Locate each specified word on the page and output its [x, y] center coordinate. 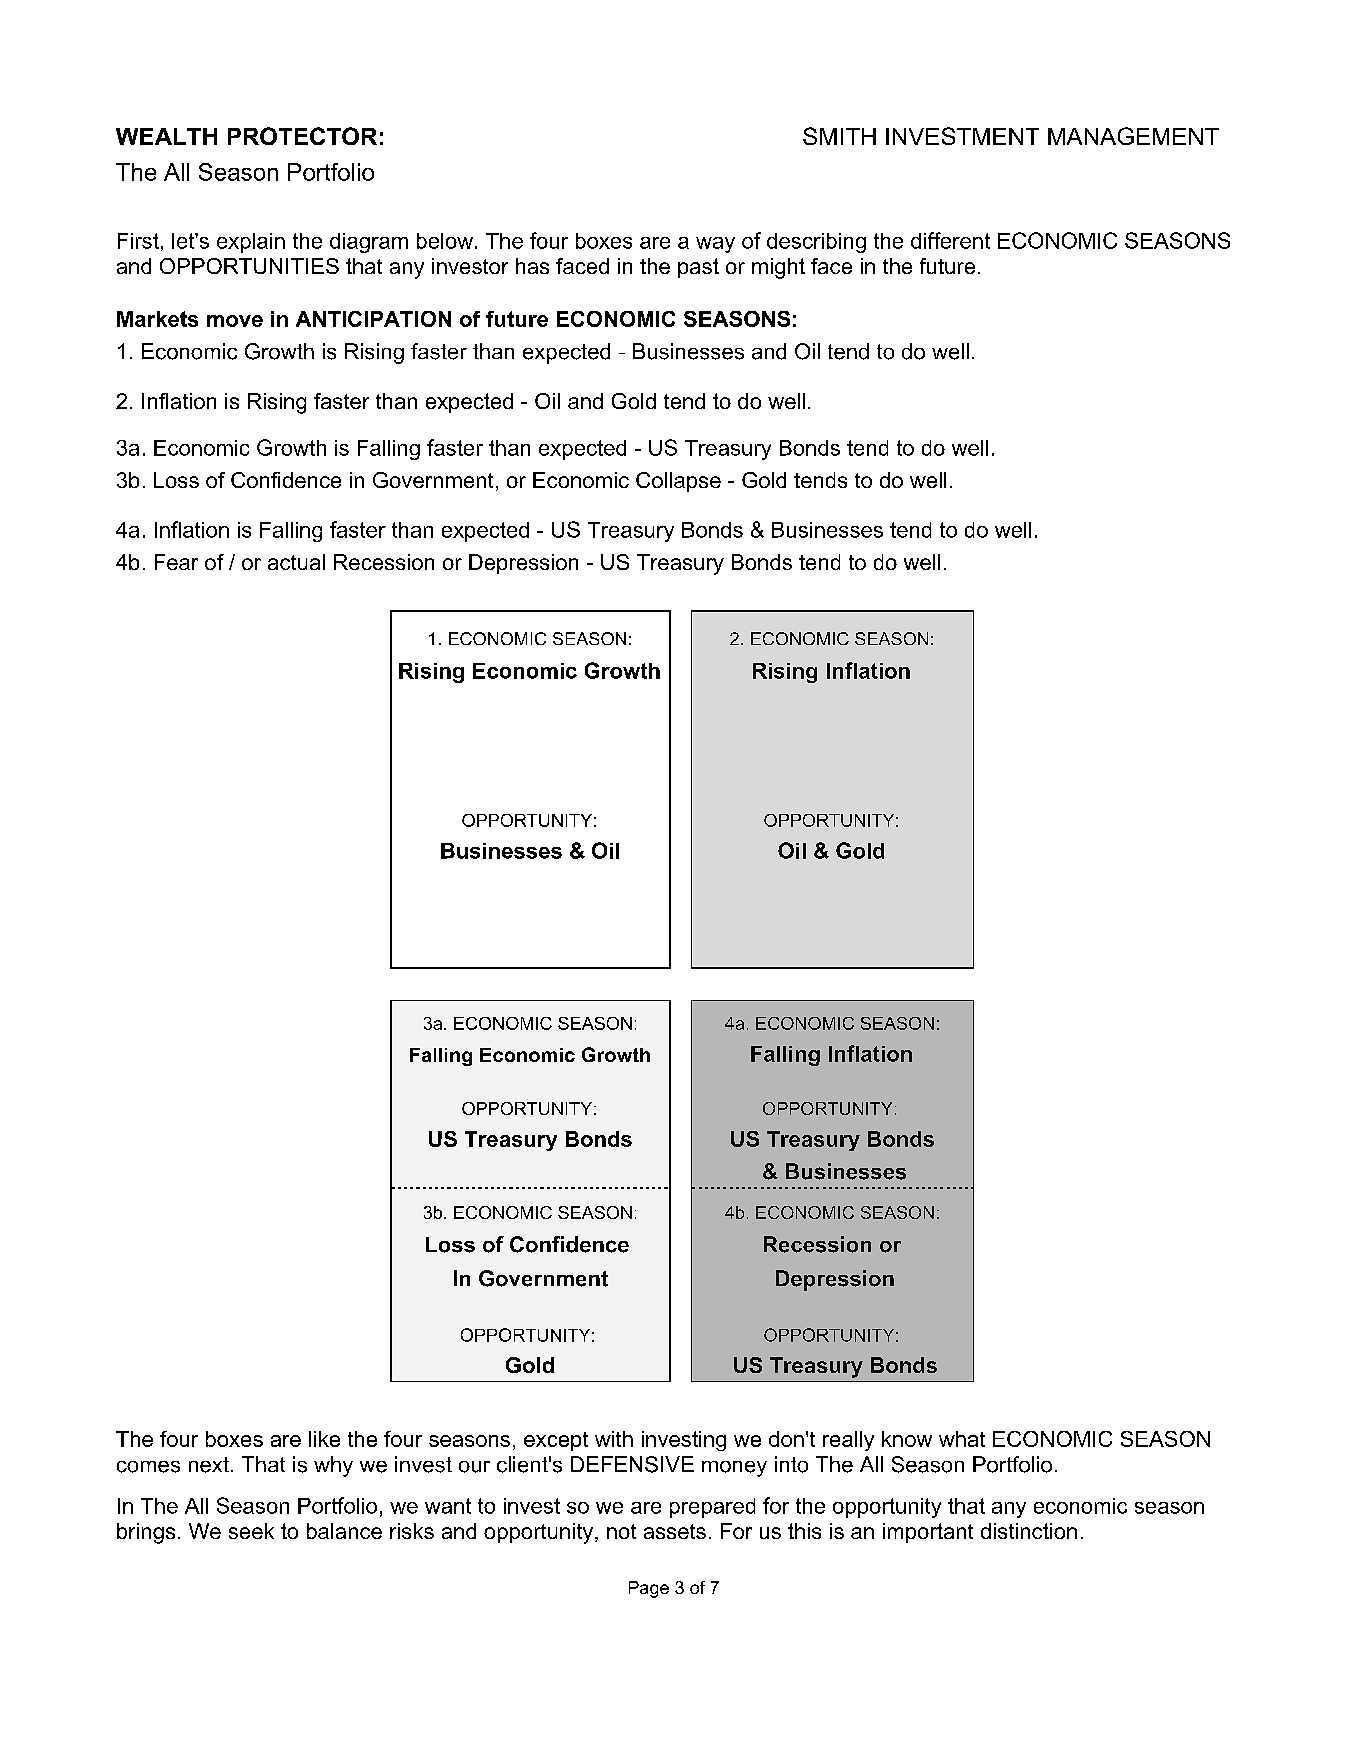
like [324, 1439]
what [962, 1439]
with [614, 1439]
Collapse [678, 482]
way [715, 245]
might [778, 268]
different [950, 240]
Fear [176, 562]
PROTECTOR [302, 136]
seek [251, 1531]
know [907, 1439]
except [556, 1441]
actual [296, 562]
